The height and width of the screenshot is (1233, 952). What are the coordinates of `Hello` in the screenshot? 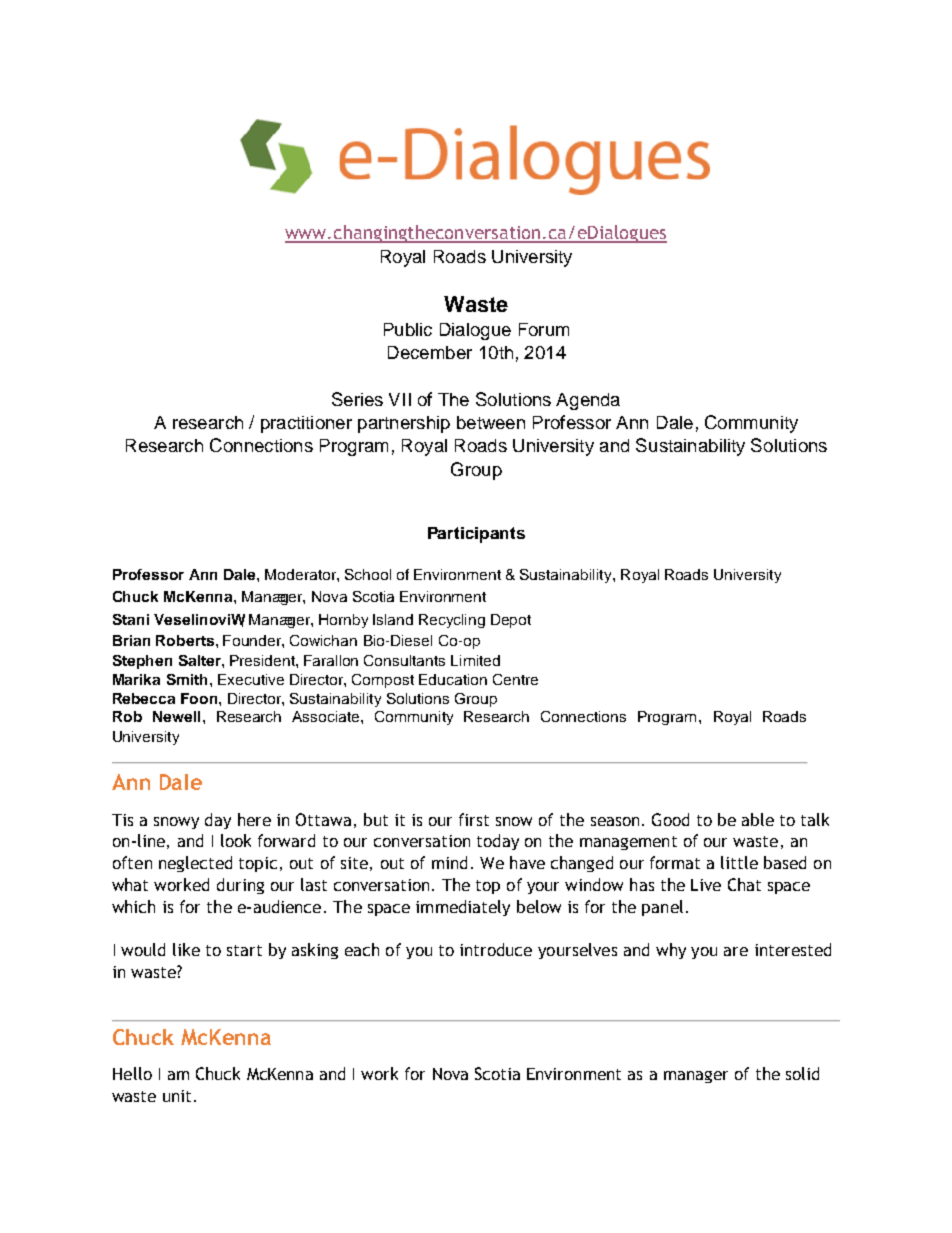 It's located at (132, 1073).
